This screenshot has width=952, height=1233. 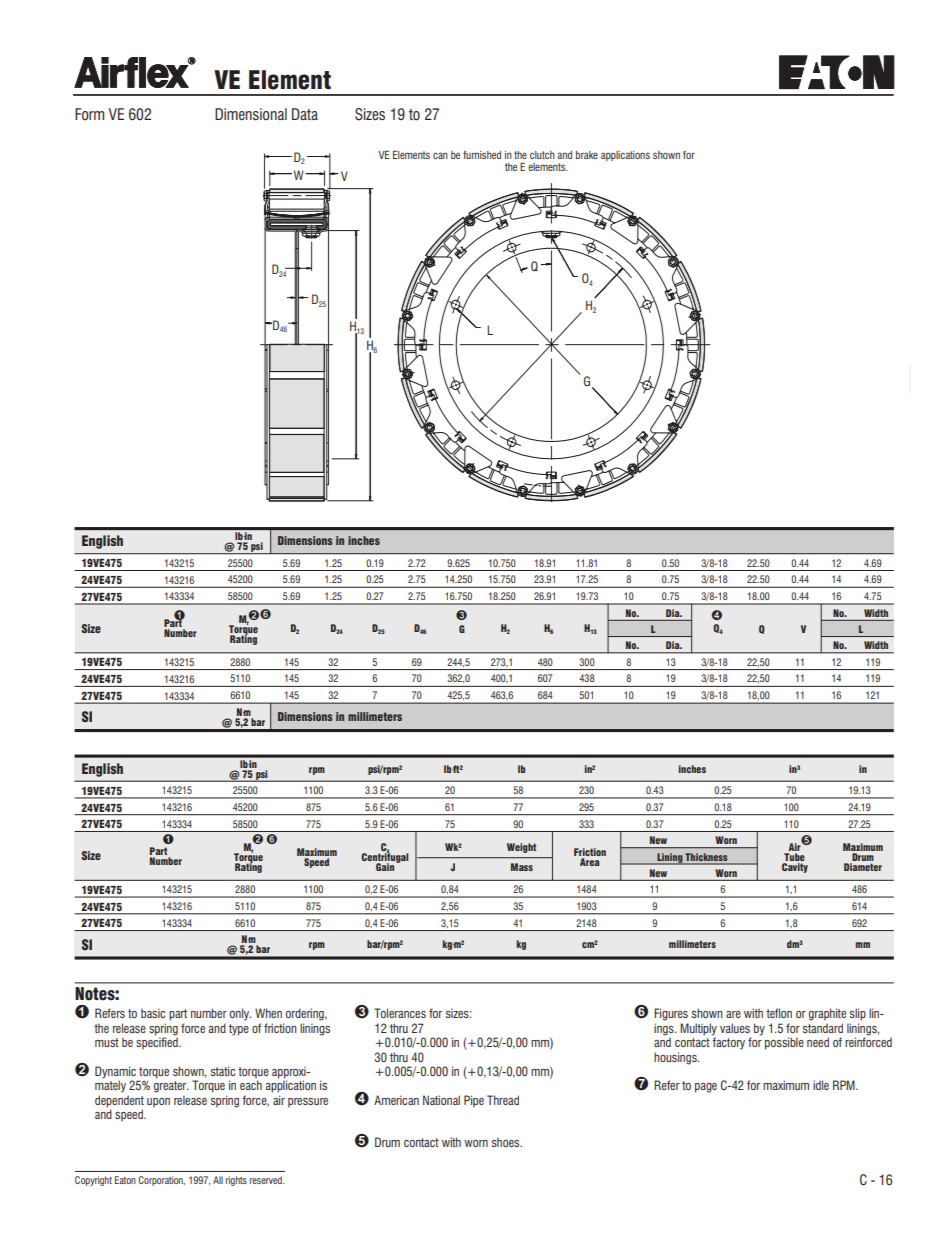 I want to click on Form, so click(x=89, y=114).
